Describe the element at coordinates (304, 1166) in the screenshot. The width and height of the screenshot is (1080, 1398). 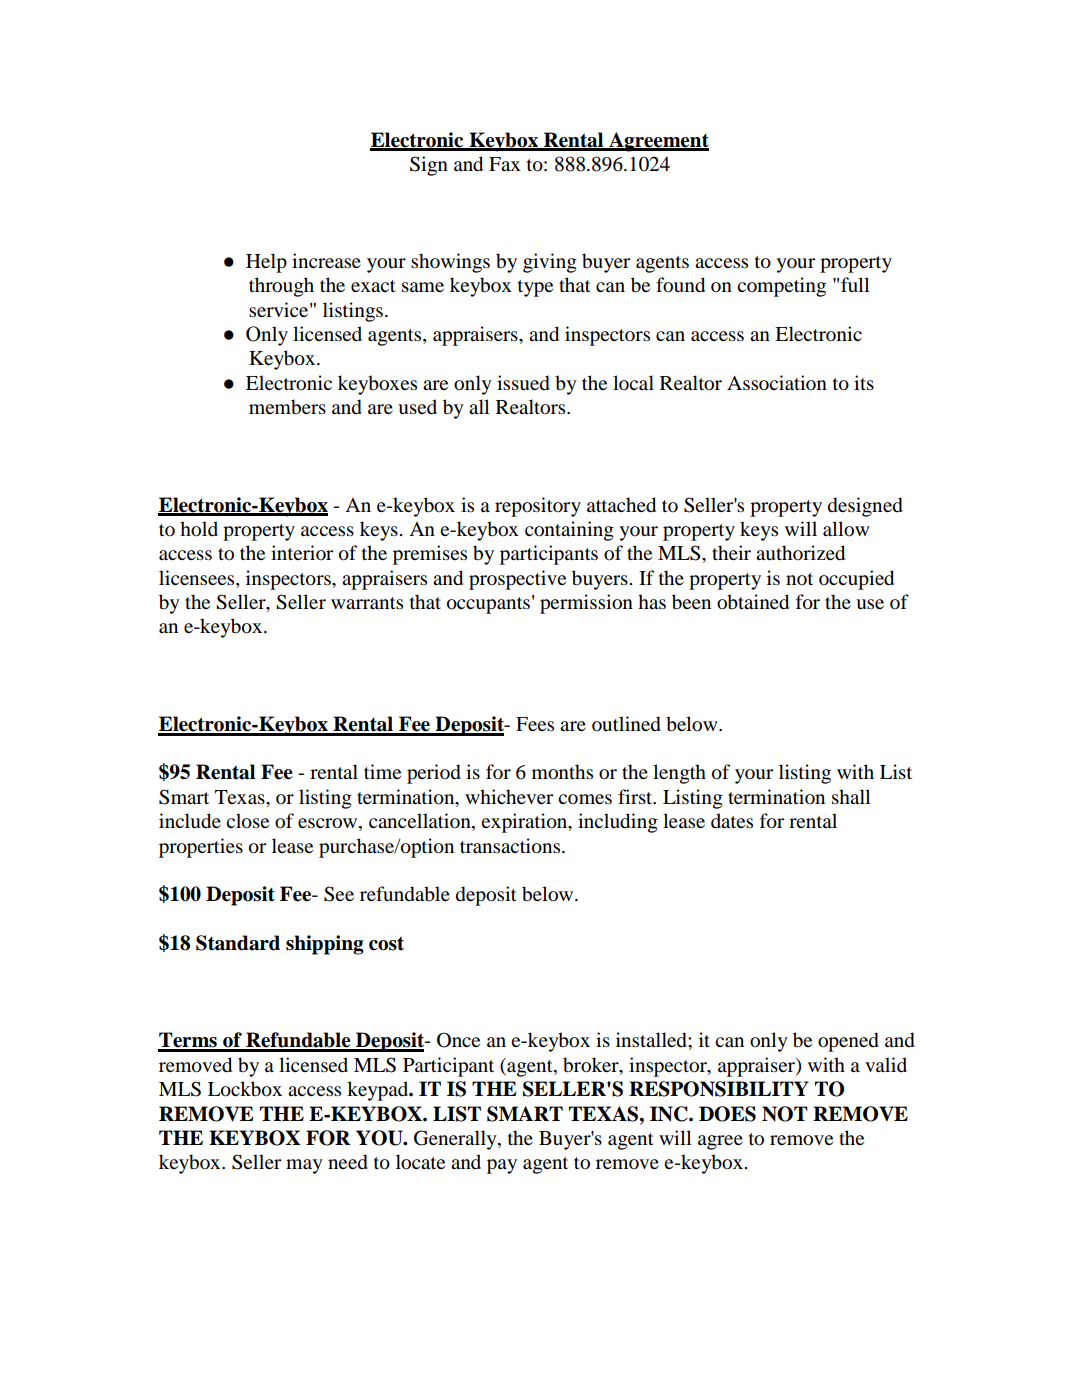
I see `may` at that location.
